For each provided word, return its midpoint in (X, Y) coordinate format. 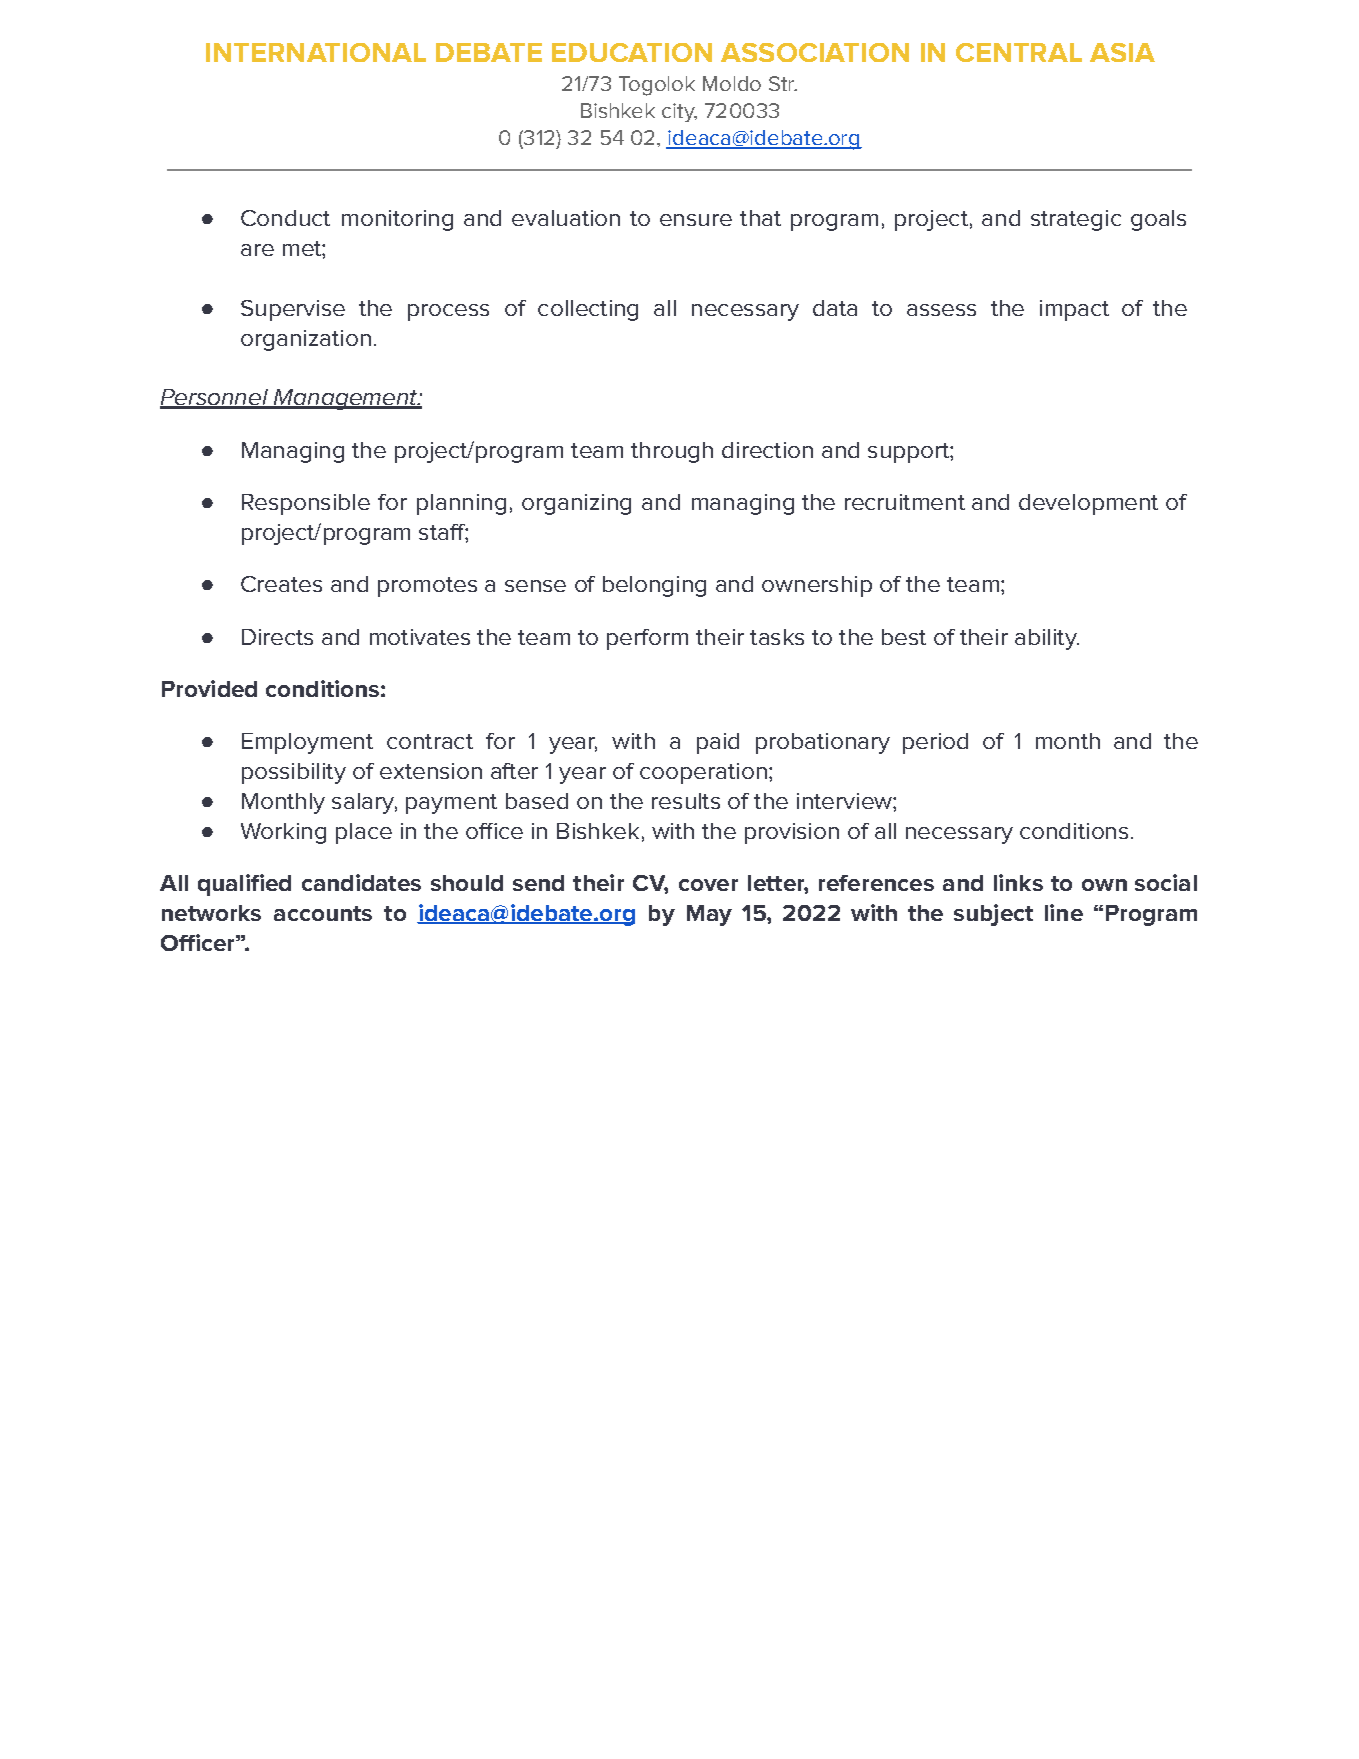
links (1018, 882)
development (1088, 504)
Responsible (306, 504)
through (672, 452)
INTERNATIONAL (316, 52)
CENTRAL (1019, 52)
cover (708, 885)
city (679, 112)
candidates (361, 882)
